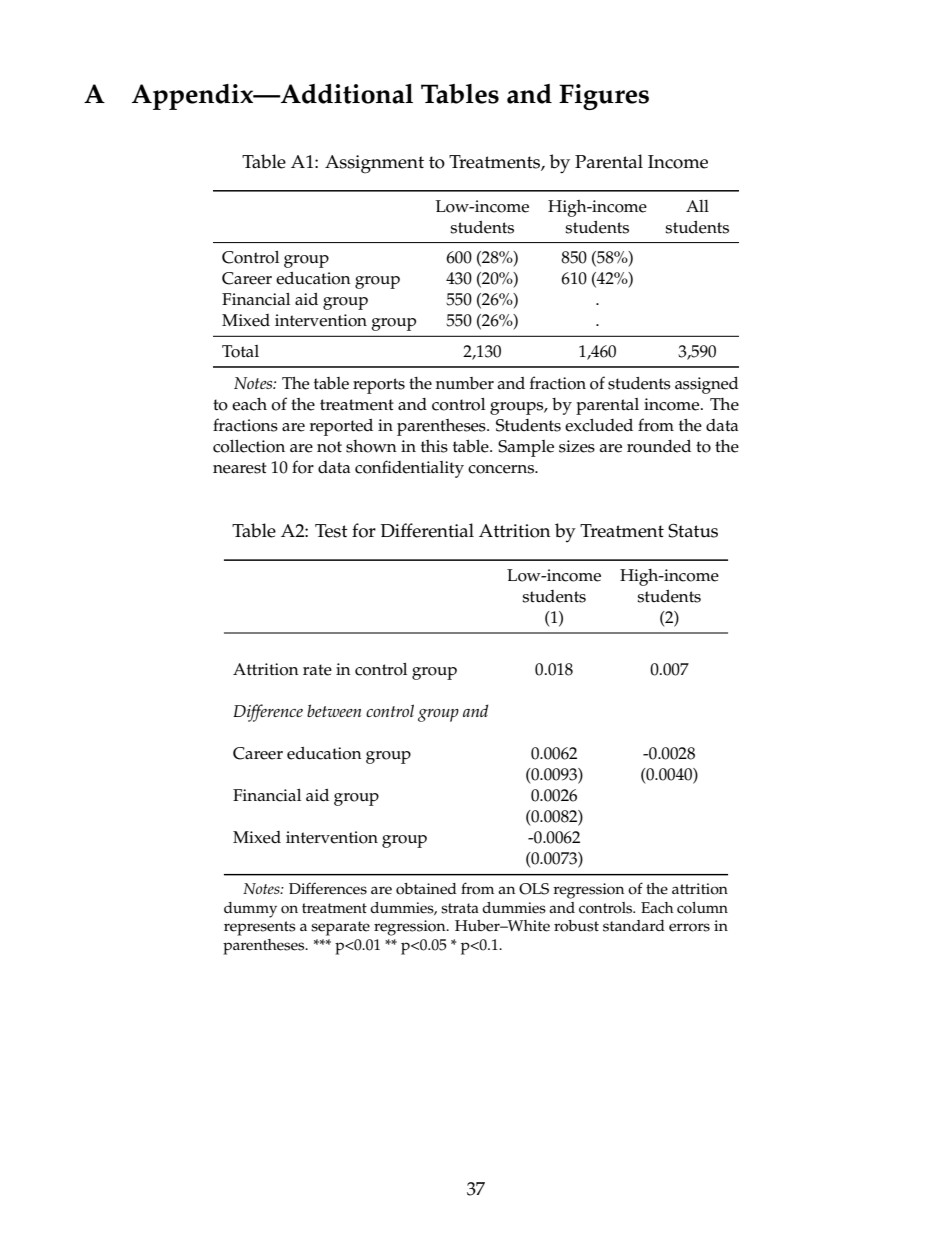 This page has width=952, height=1233. I want to click on standard, so click(634, 926).
